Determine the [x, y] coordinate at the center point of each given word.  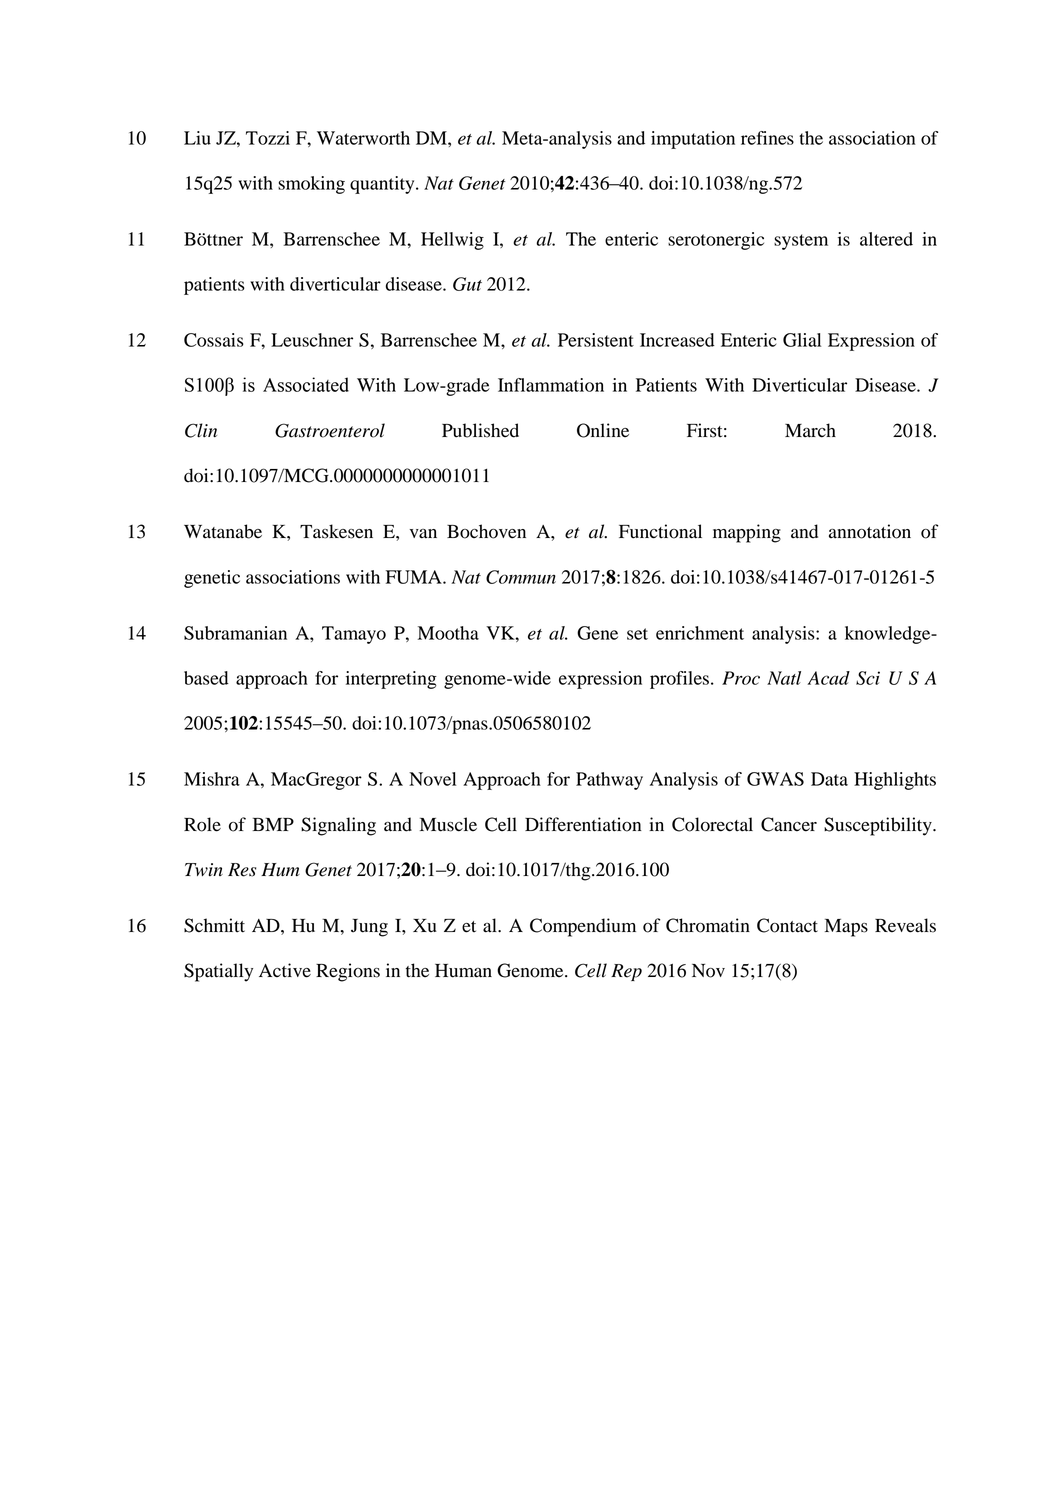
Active [285, 970]
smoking [311, 185]
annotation [870, 531]
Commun [521, 577]
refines [767, 138]
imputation [693, 140]
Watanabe [223, 531]
